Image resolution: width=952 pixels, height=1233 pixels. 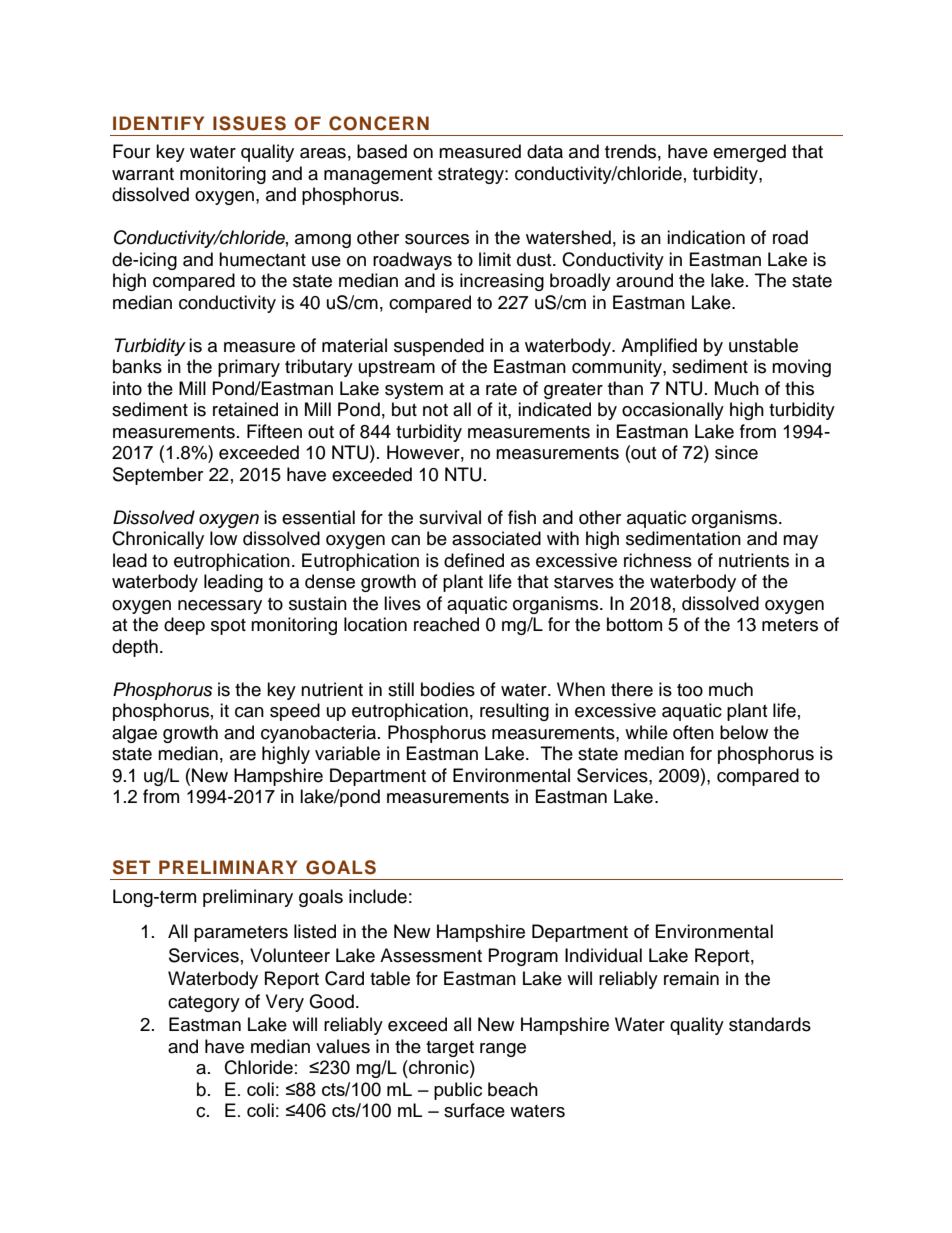 What do you see at coordinates (446, 624) in the image?
I see `reached` at bounding box center [446, 624].
